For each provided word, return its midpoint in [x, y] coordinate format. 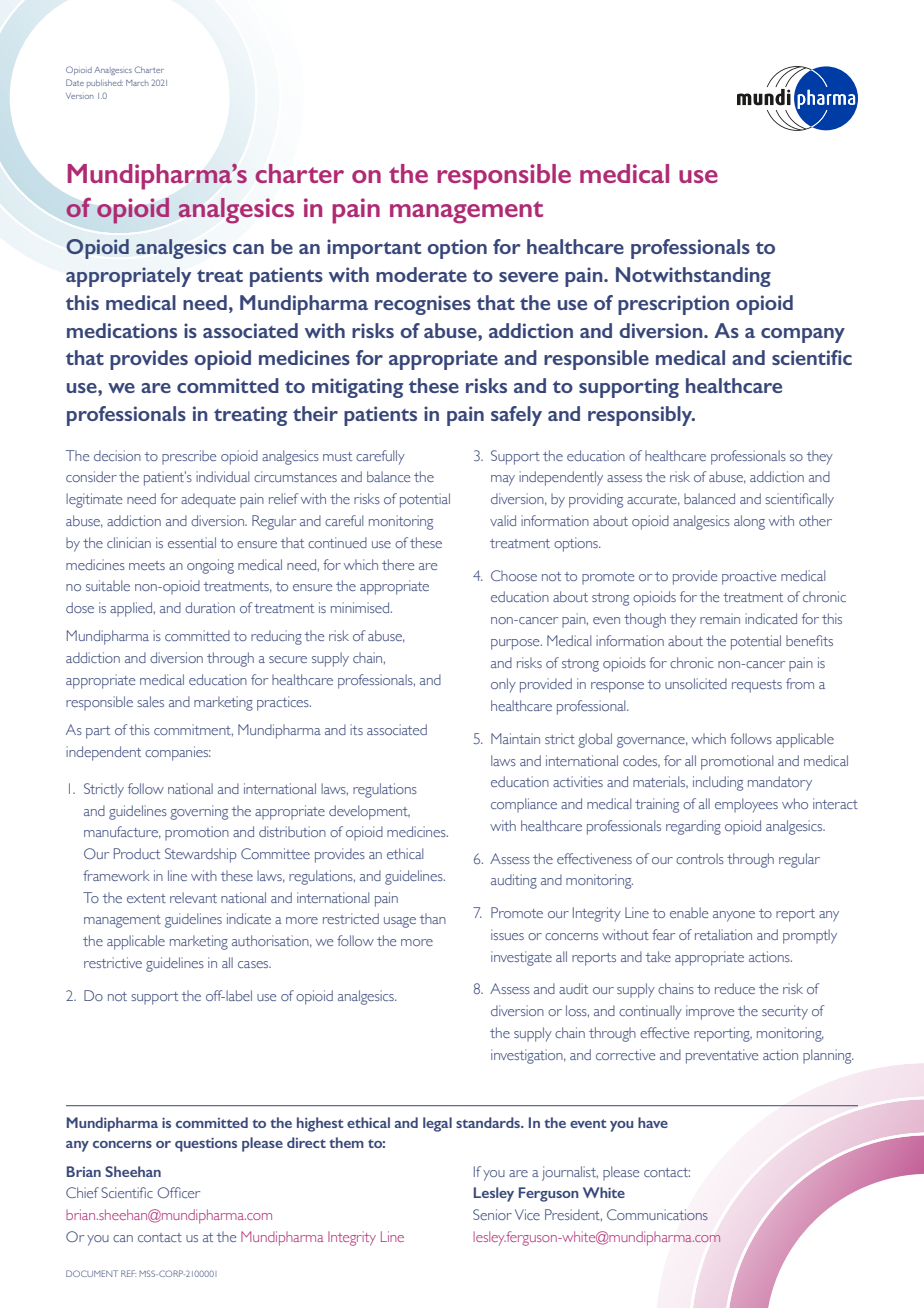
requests [757, 686]
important [374, 249]
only [503, 685]
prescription [673, 305]
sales [150, 701]
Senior [492, 1214]
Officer [178, 1192]
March [137, 83]
